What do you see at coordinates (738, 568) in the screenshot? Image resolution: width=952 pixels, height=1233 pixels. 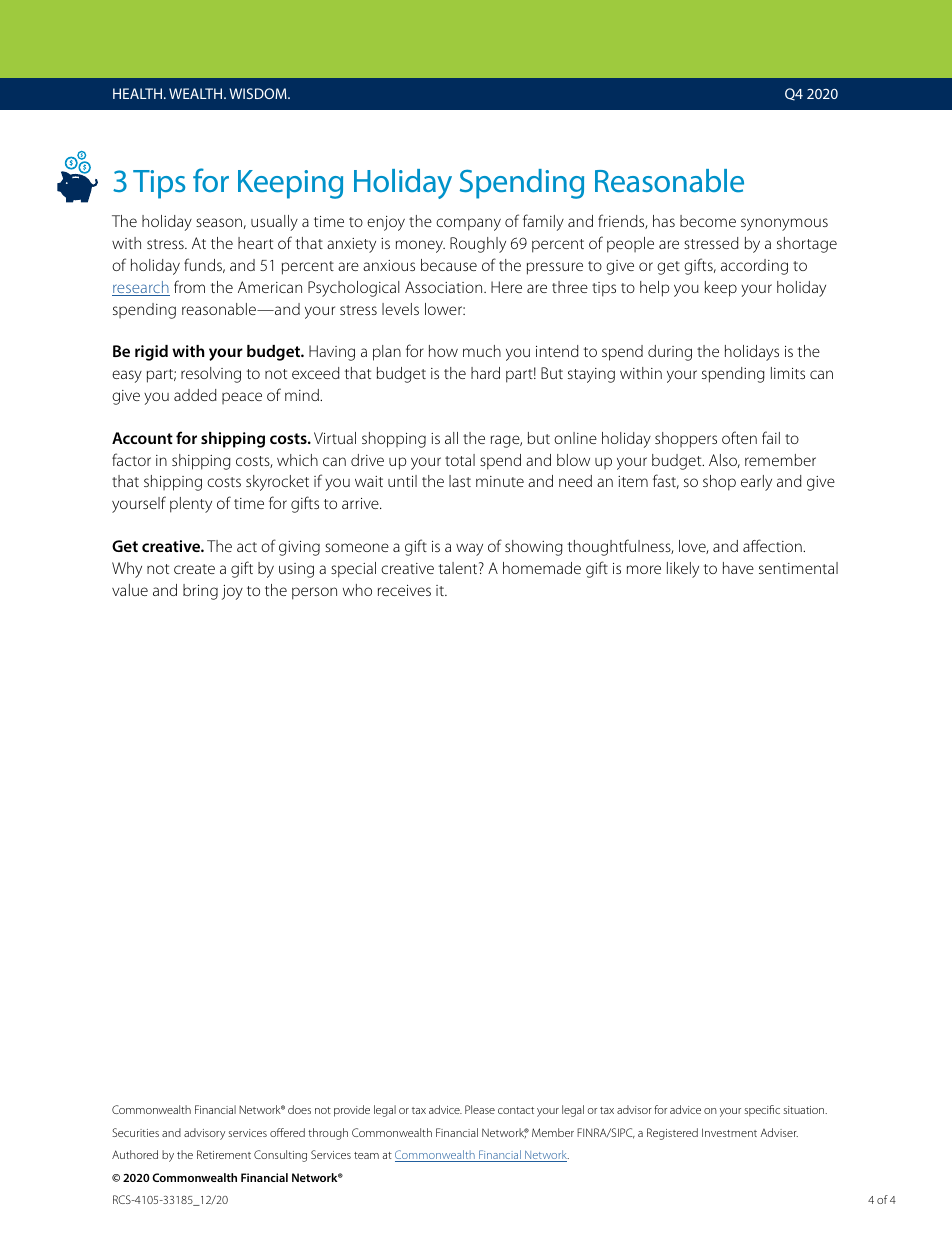 I see `have` at bounding box center [738, 568].
